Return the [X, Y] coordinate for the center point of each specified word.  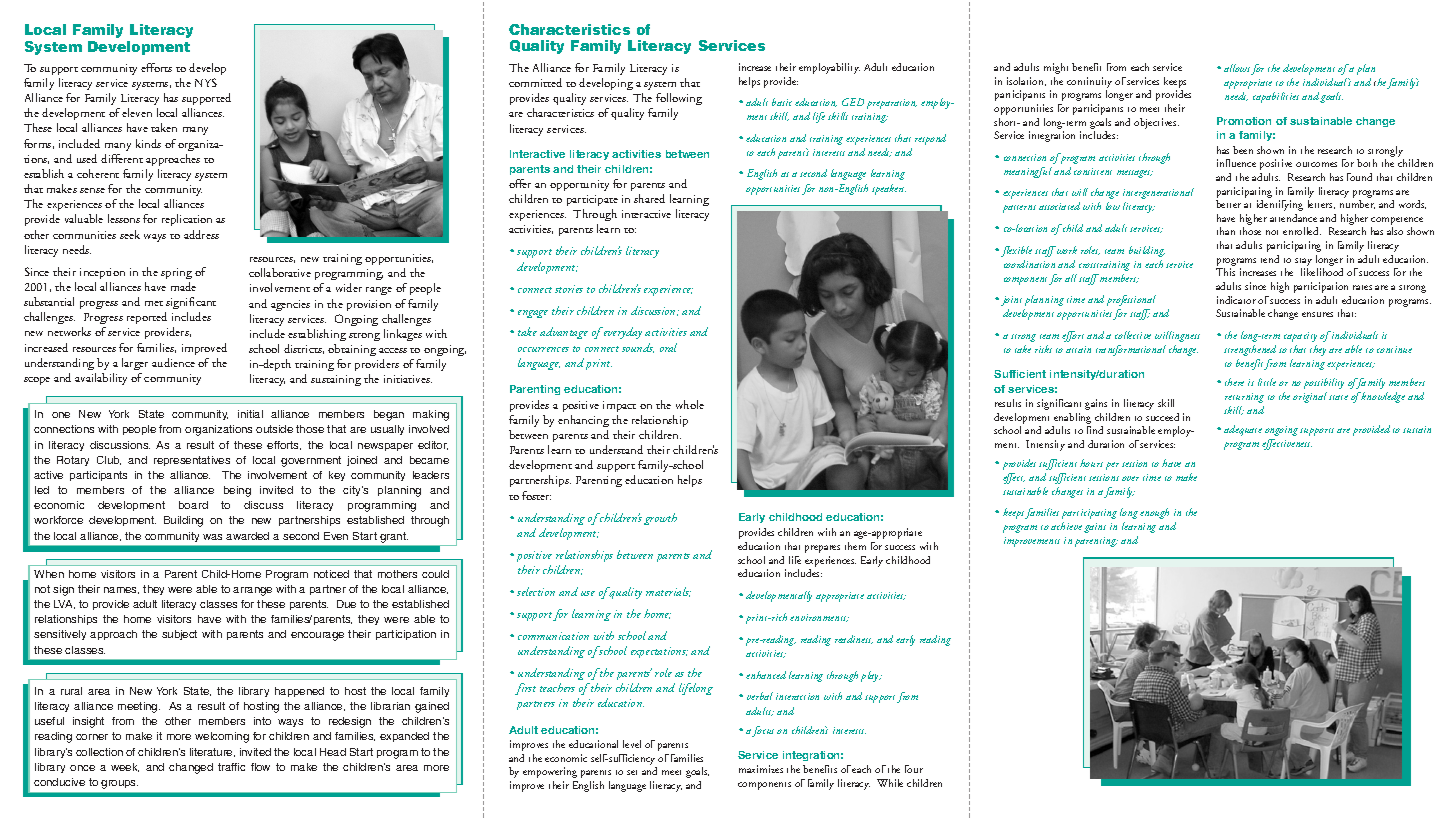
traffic [231, 767]
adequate [1243, 430]
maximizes [761, 769]
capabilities [1276, 97]
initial [250, 414]
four [914, 769]
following [679, 101]
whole [690, 404]
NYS [206, 82]
